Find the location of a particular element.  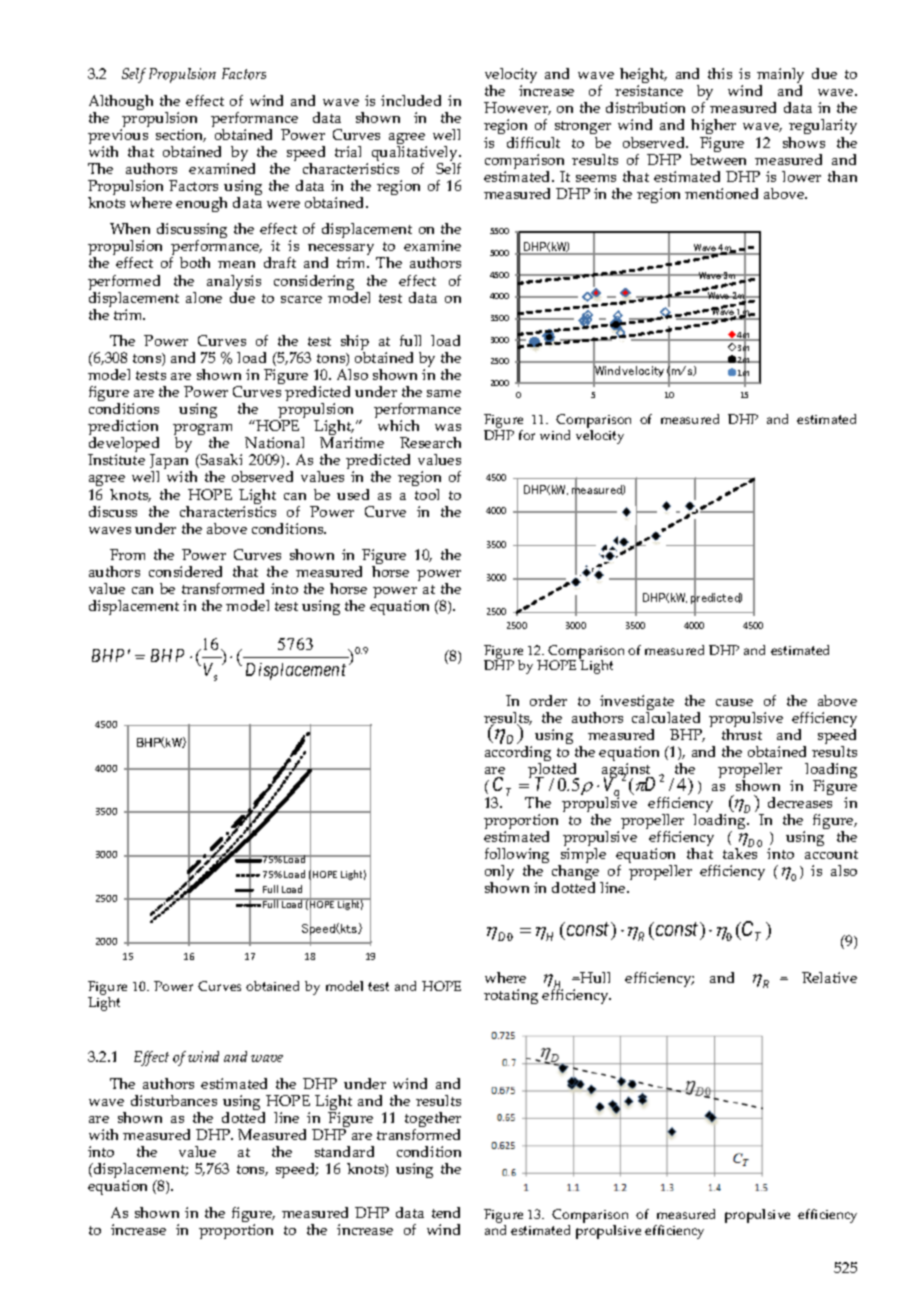

disturbances is located at coordinates (174, 1100).
